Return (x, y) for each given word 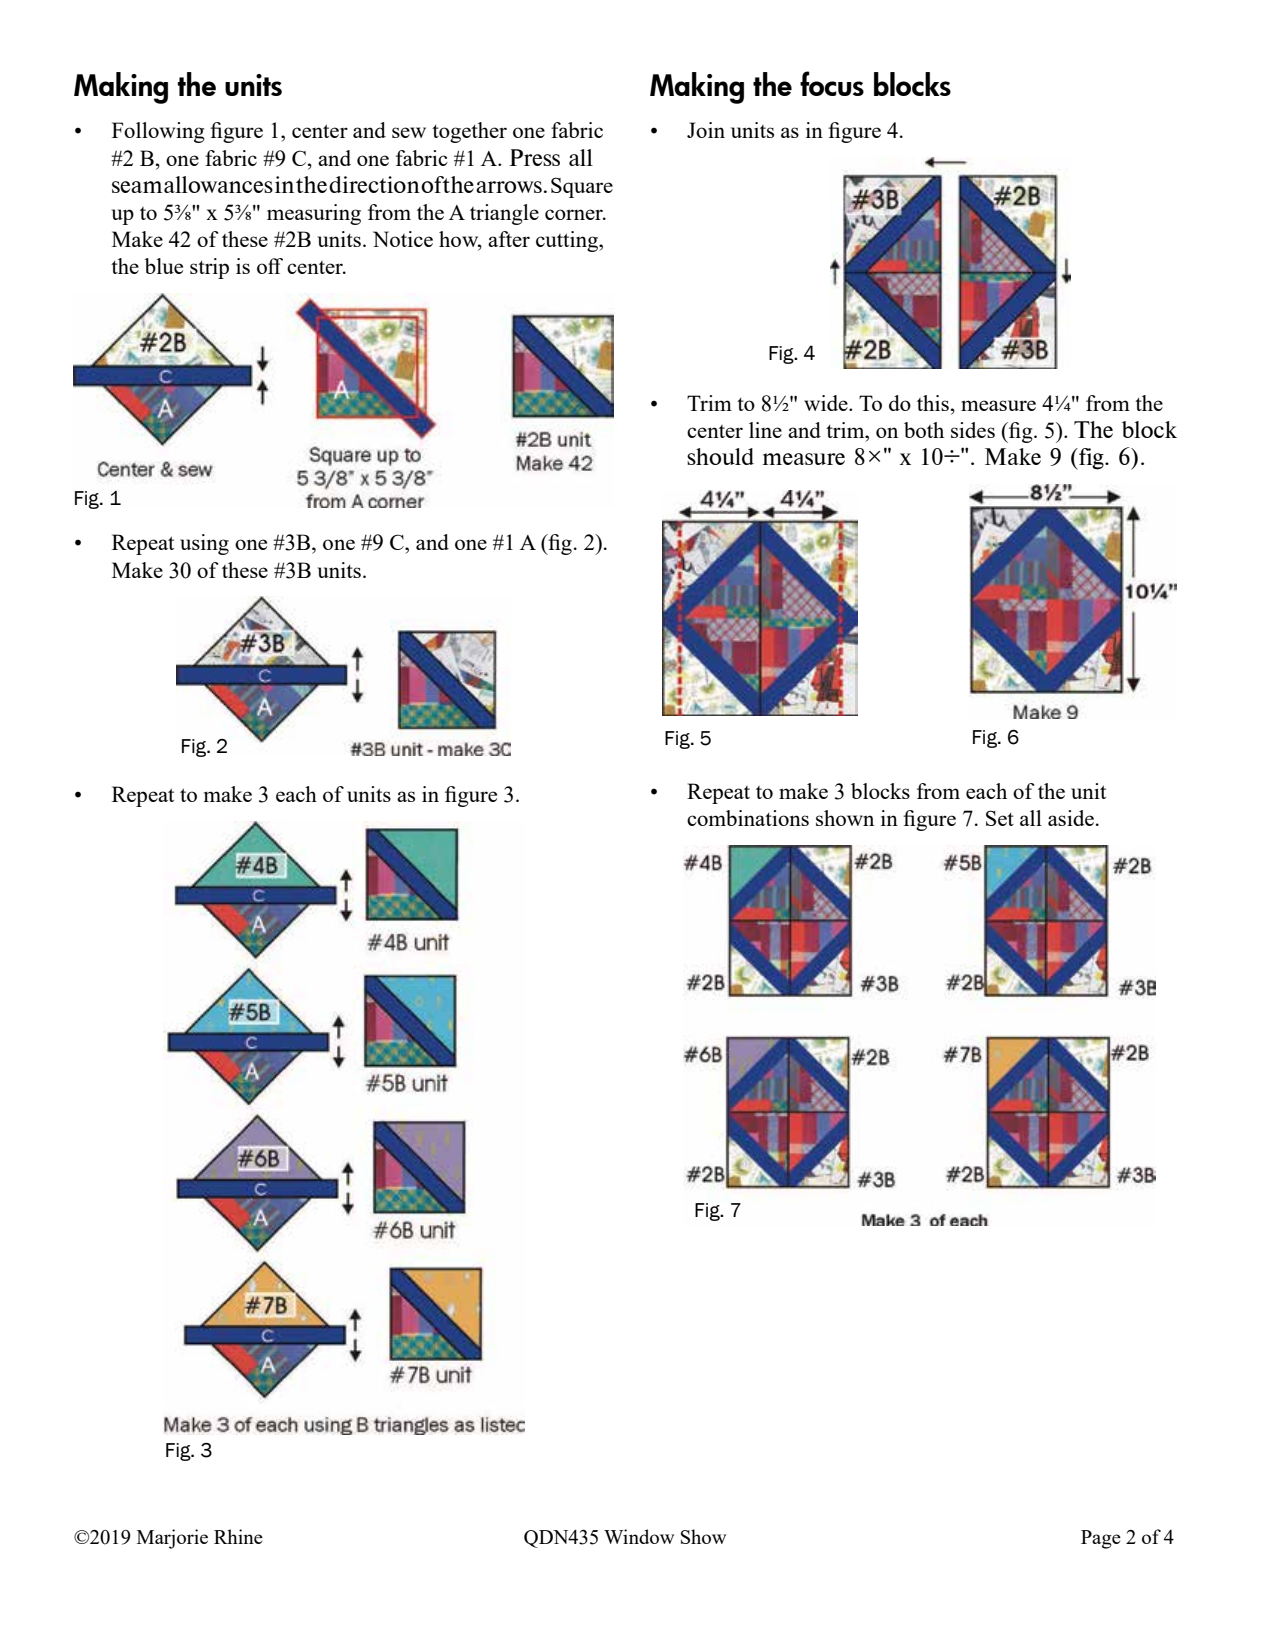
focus (832, 83)
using (204, 544)
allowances (218, 184)
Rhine (238, 1536)
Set (1000, 818)
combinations (748, 818)
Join (706, 130)
